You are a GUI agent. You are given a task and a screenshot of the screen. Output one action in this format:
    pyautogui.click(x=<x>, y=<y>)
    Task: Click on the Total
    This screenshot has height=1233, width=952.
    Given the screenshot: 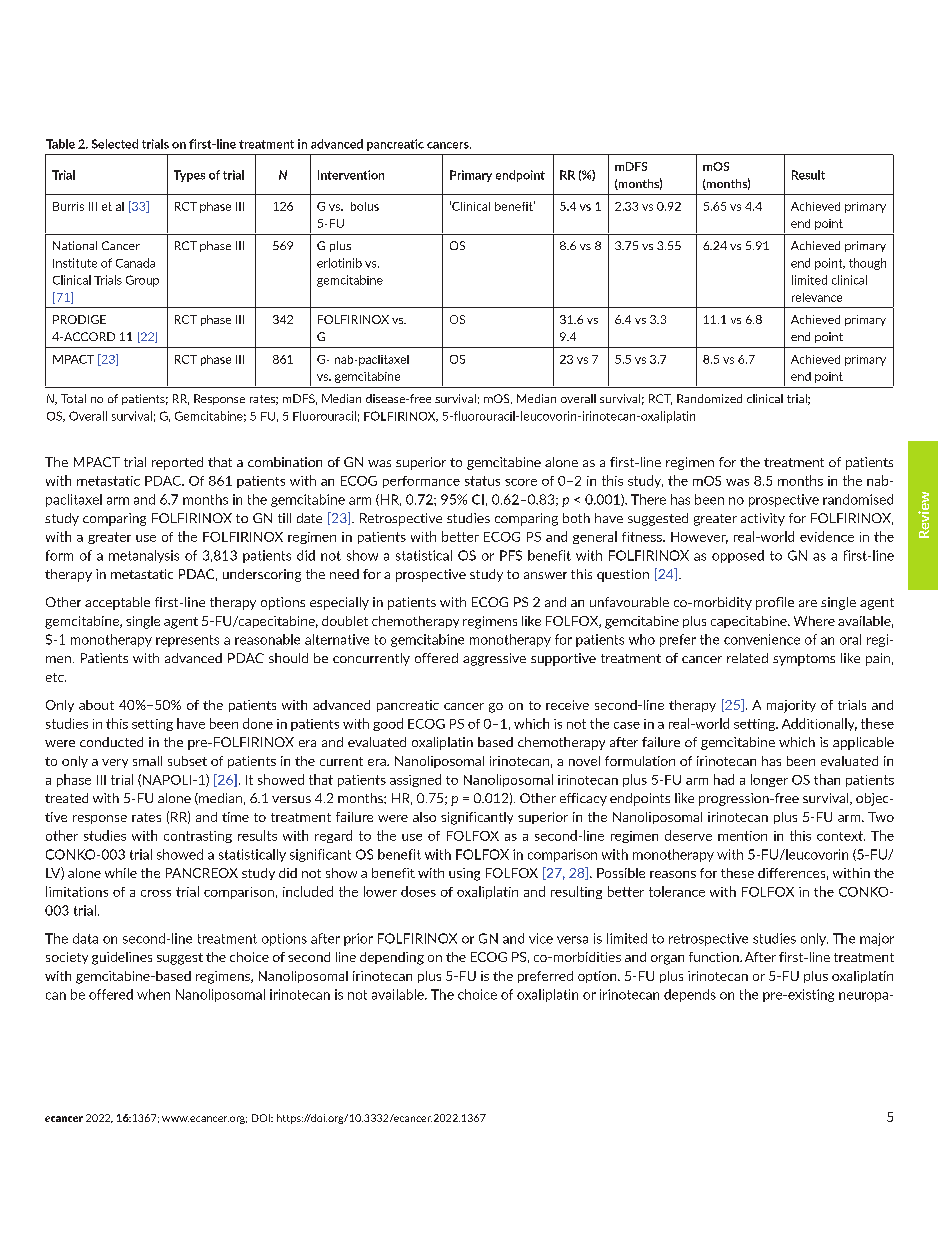 What is the action you would take?
    pyautogui.click(x=73, y=398)
